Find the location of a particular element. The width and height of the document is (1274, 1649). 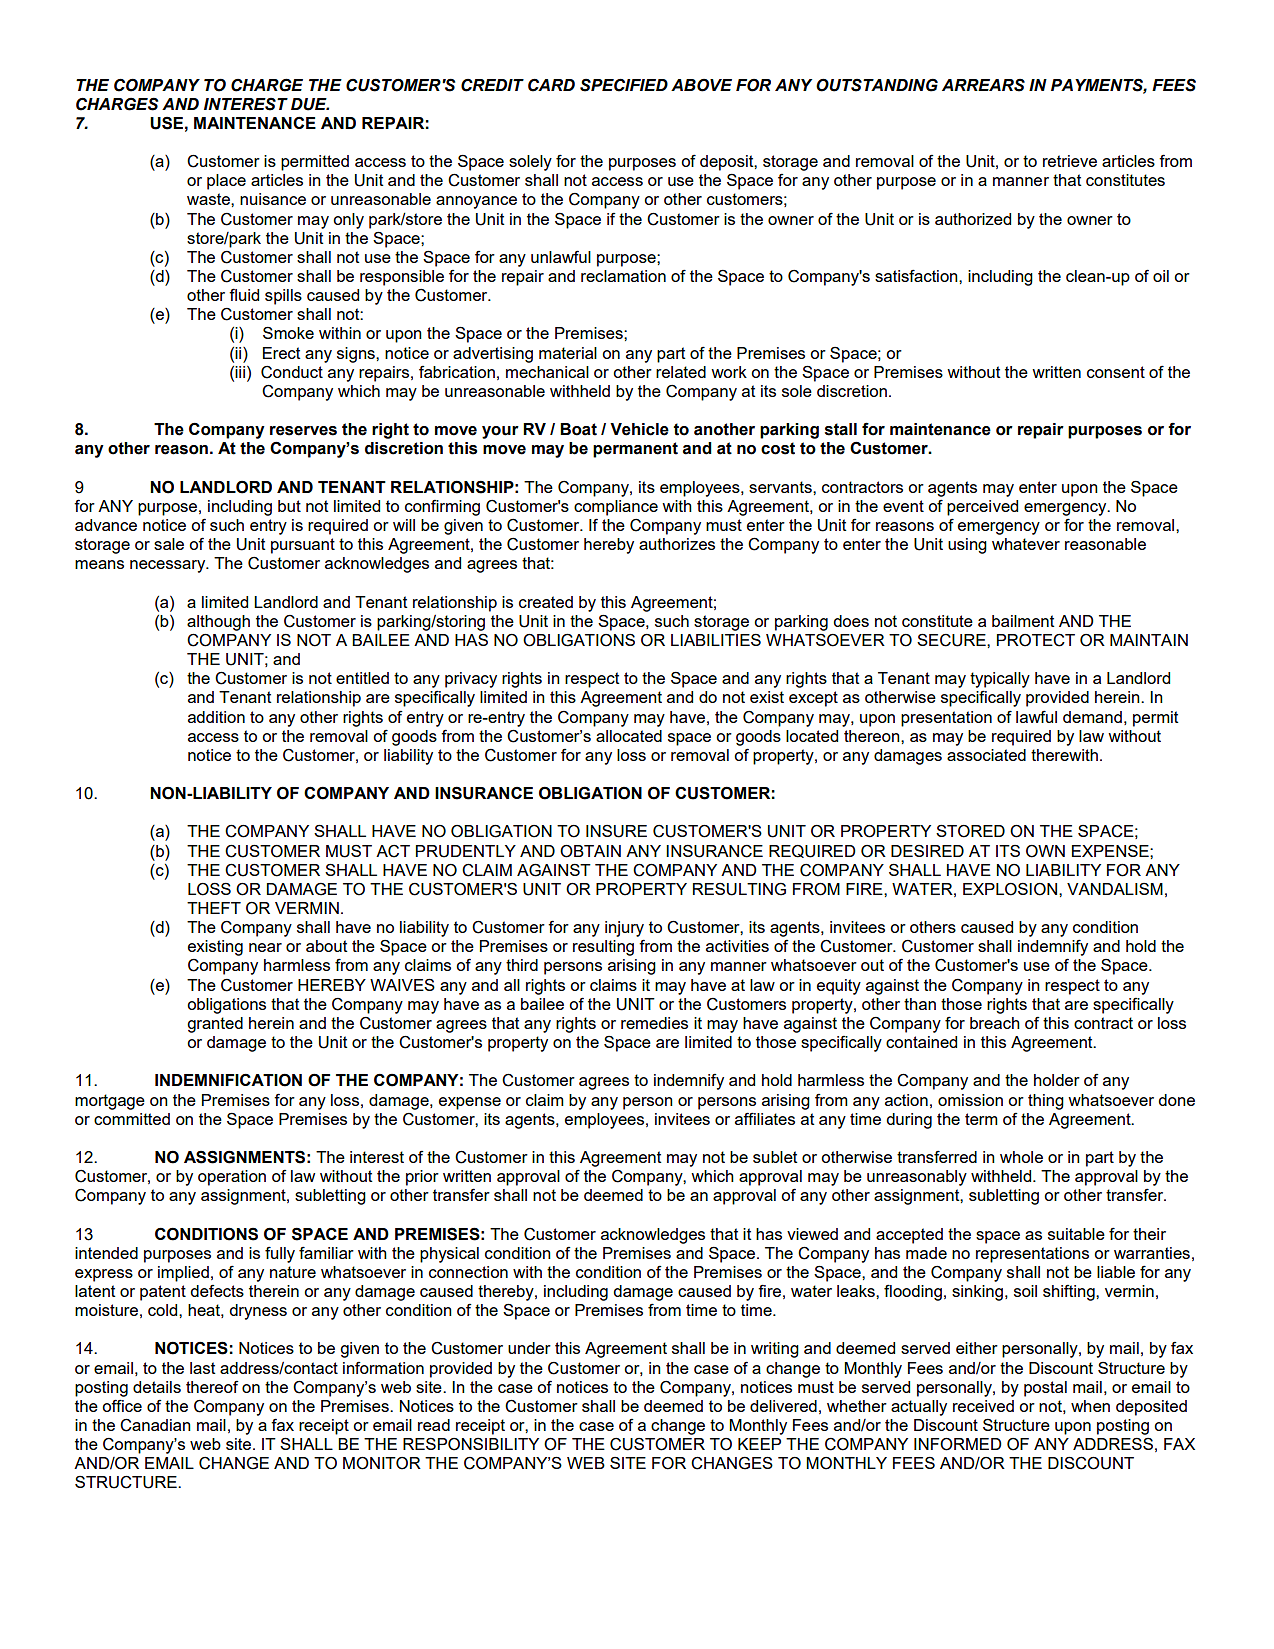

place is located at coordinates (226, 182).
